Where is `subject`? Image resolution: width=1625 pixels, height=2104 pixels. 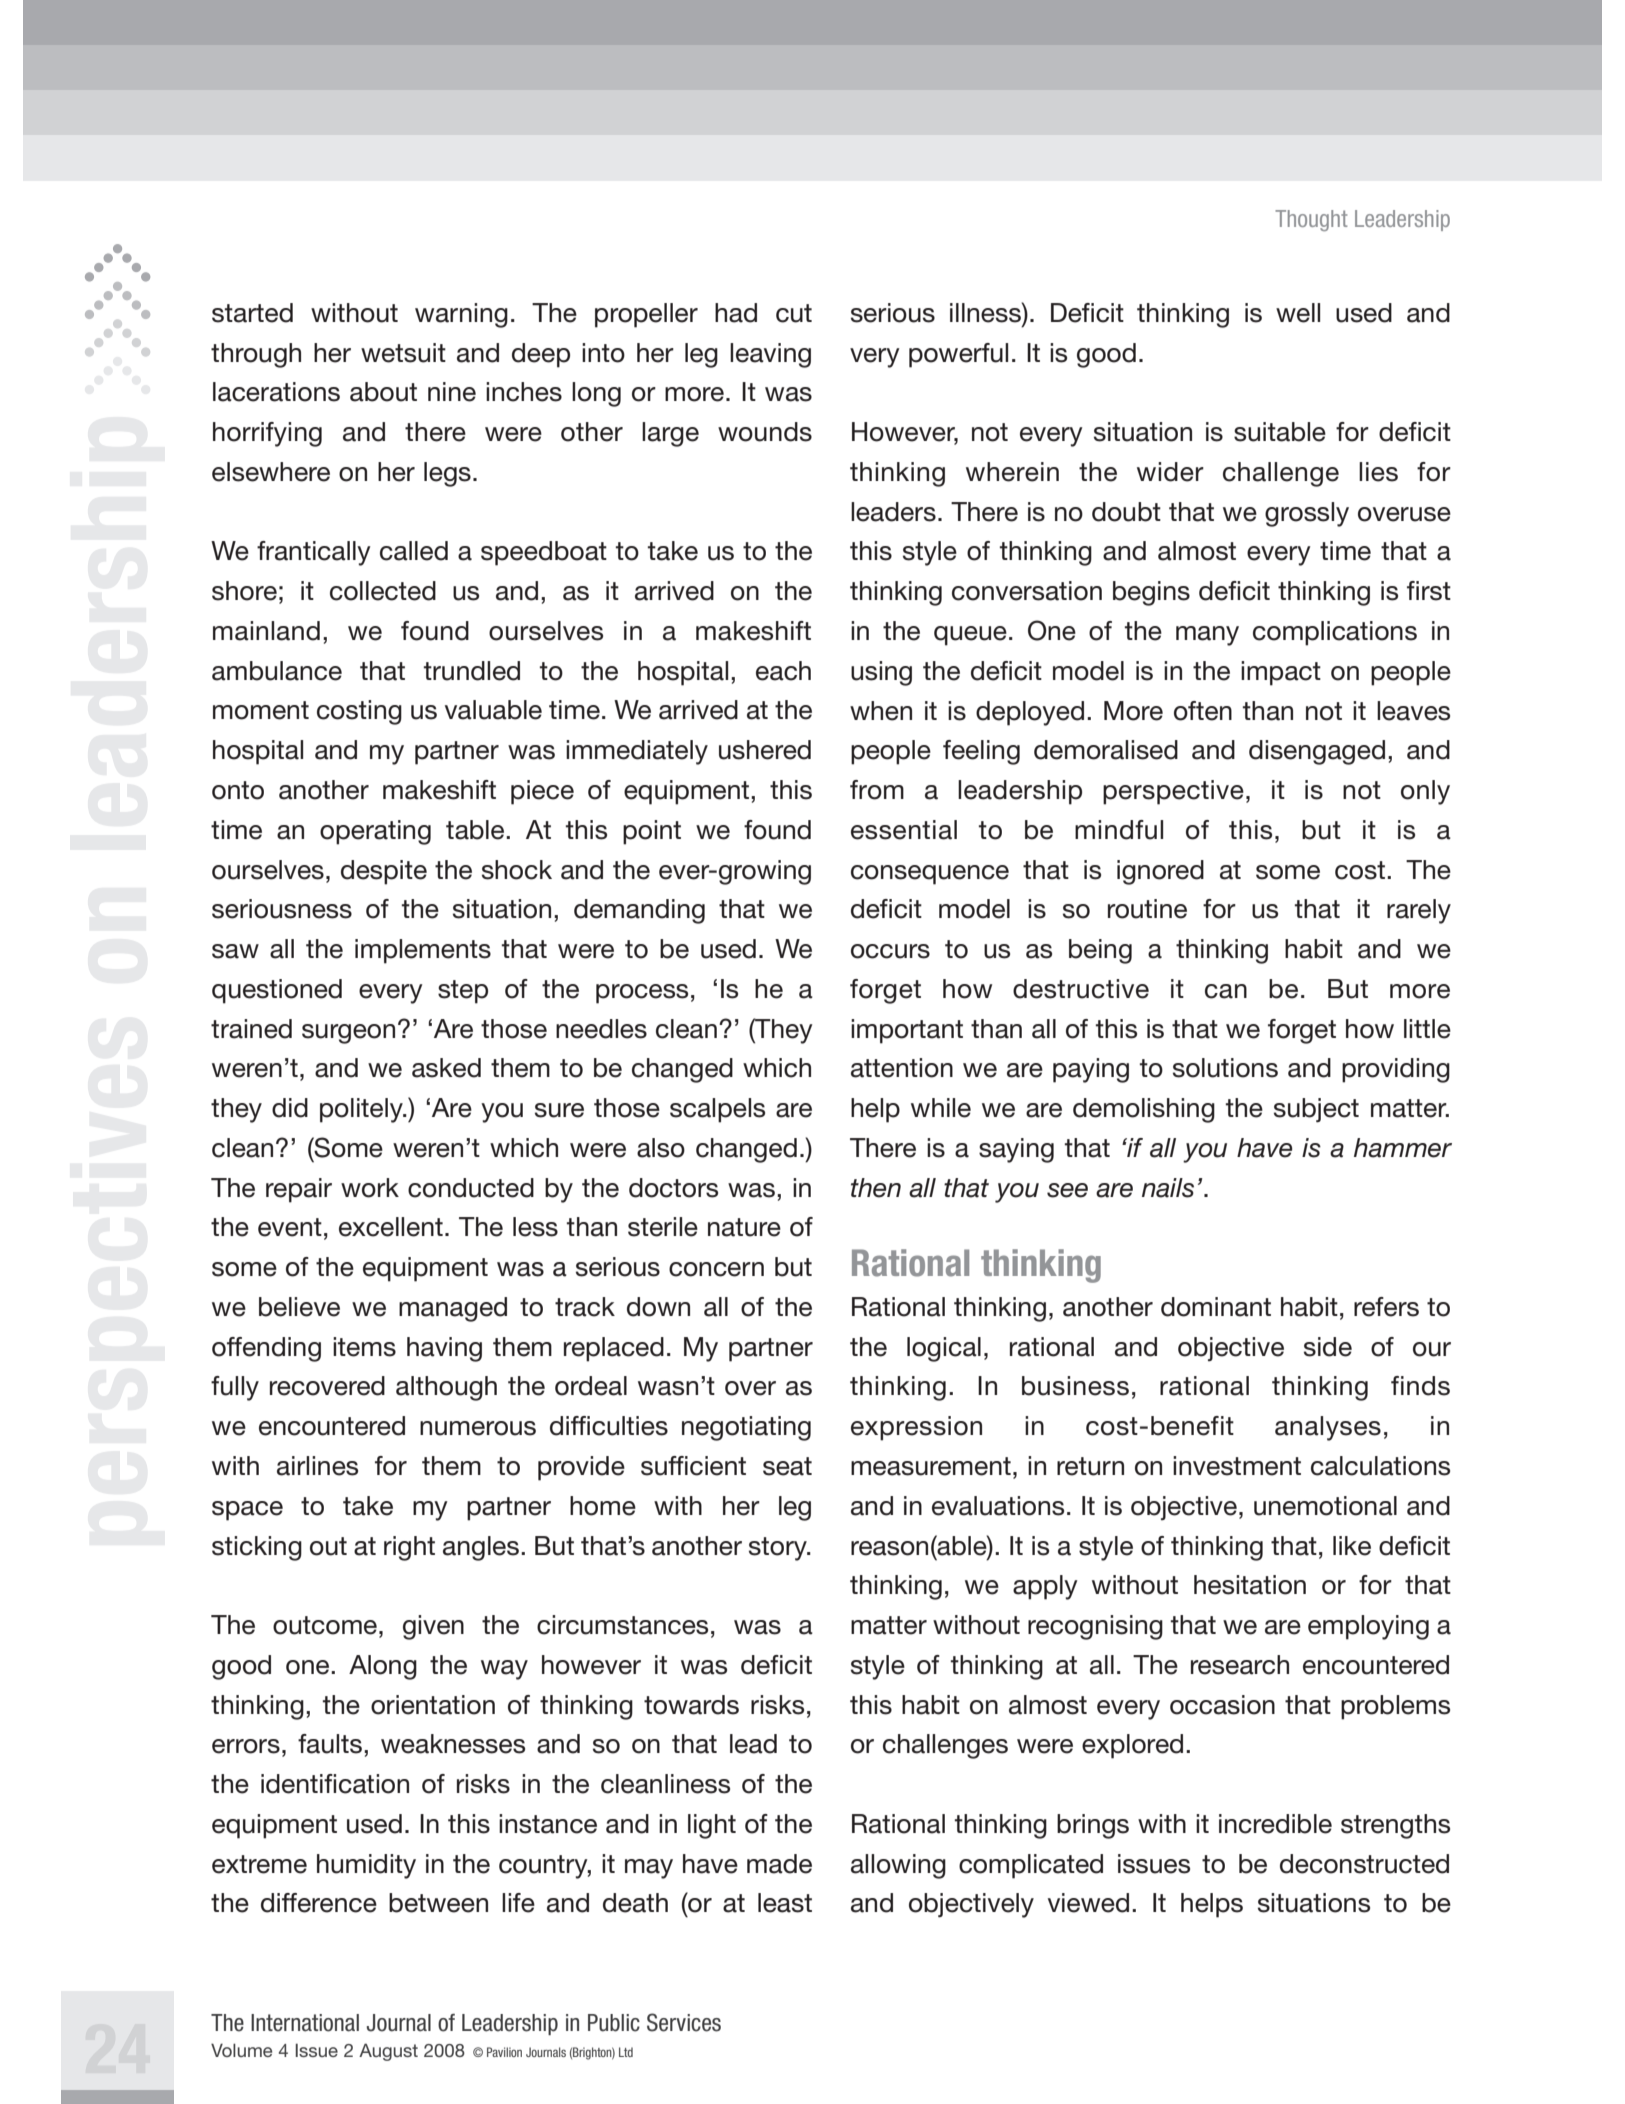
subject is located at coordinates (1316, 1110).
